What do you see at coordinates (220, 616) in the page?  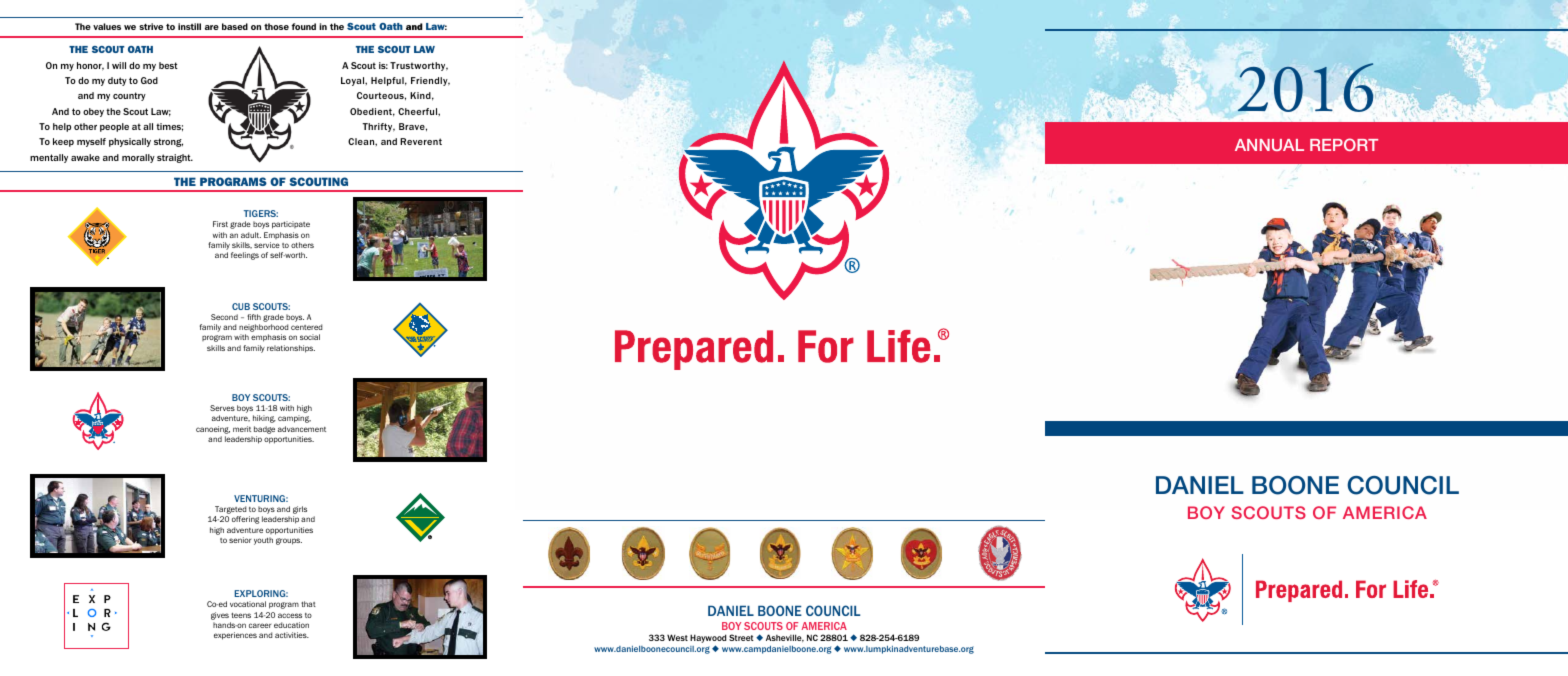 I see `gives` at bounding box center [220, 616].
